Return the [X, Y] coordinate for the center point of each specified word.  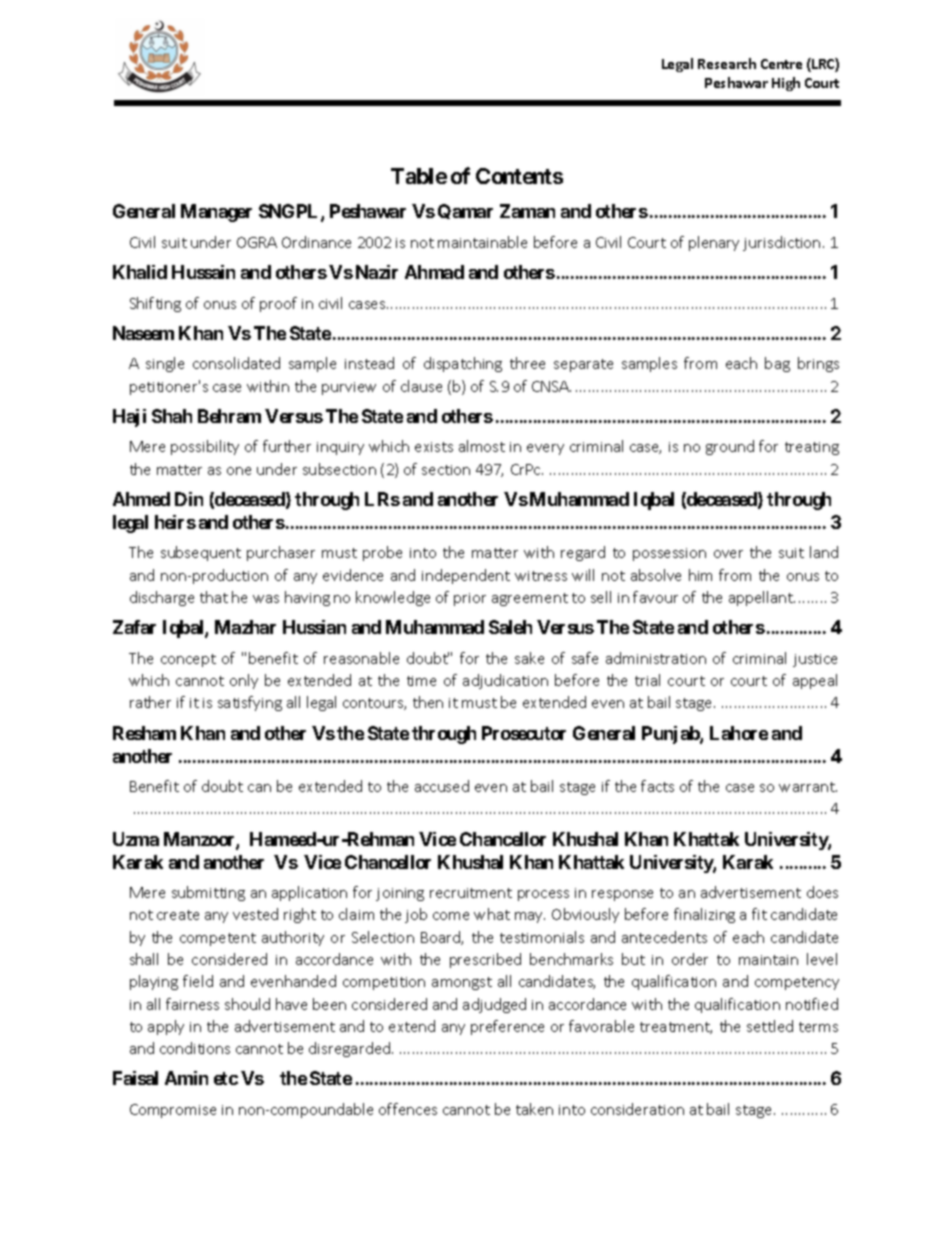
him [700, 575]
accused [442, 786]
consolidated [236, 363]
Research [727, 63]
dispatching [463, 364]
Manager [216, 213]
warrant [808, 787]
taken [534, 1109]
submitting [208, 893]
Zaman [527, 211]
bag [777, 364]
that [214, 597]
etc [226, 1078]
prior [470, 599]
